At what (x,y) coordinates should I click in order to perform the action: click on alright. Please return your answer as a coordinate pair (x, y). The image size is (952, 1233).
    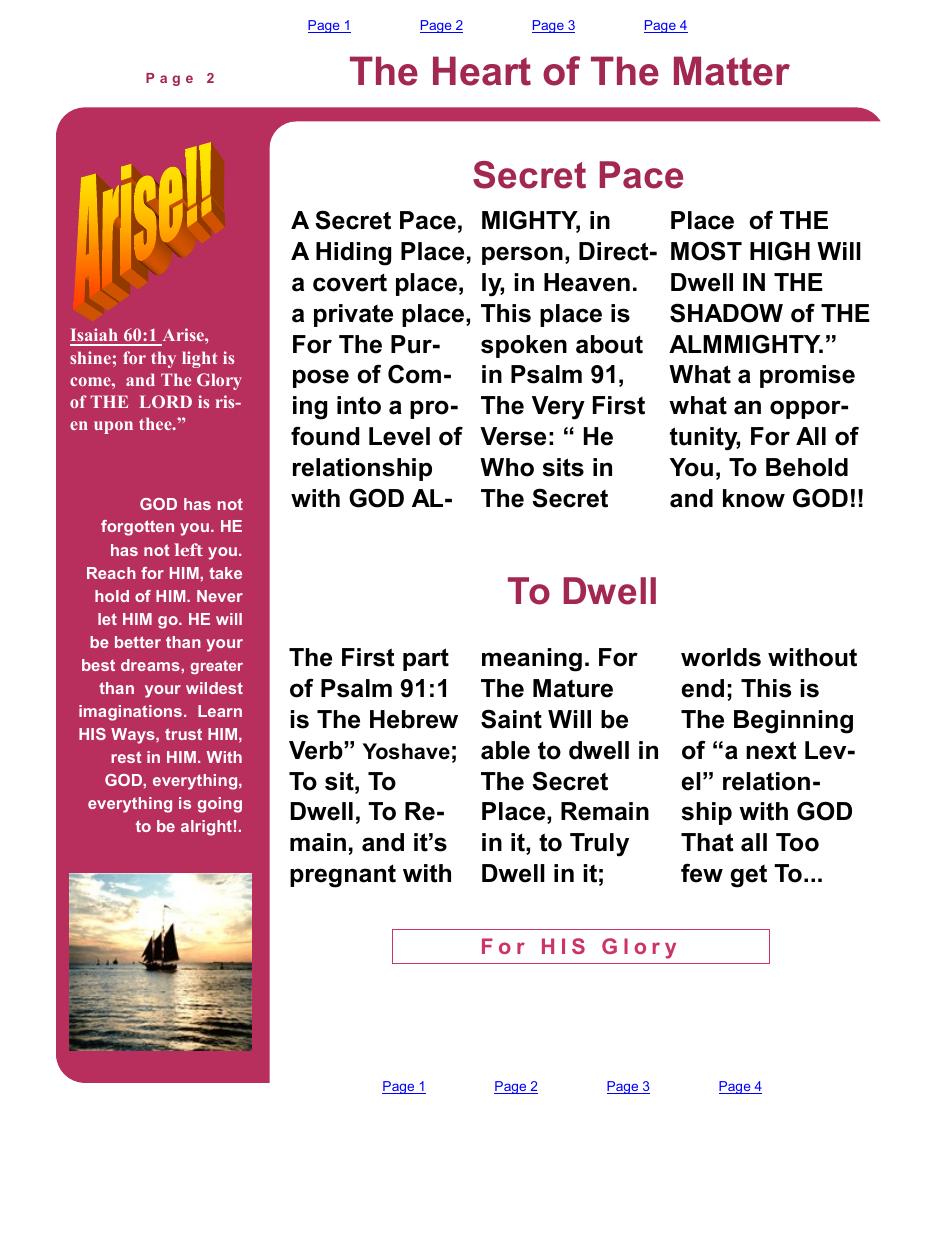
    Looking at the image, I should click on (206, 828).
